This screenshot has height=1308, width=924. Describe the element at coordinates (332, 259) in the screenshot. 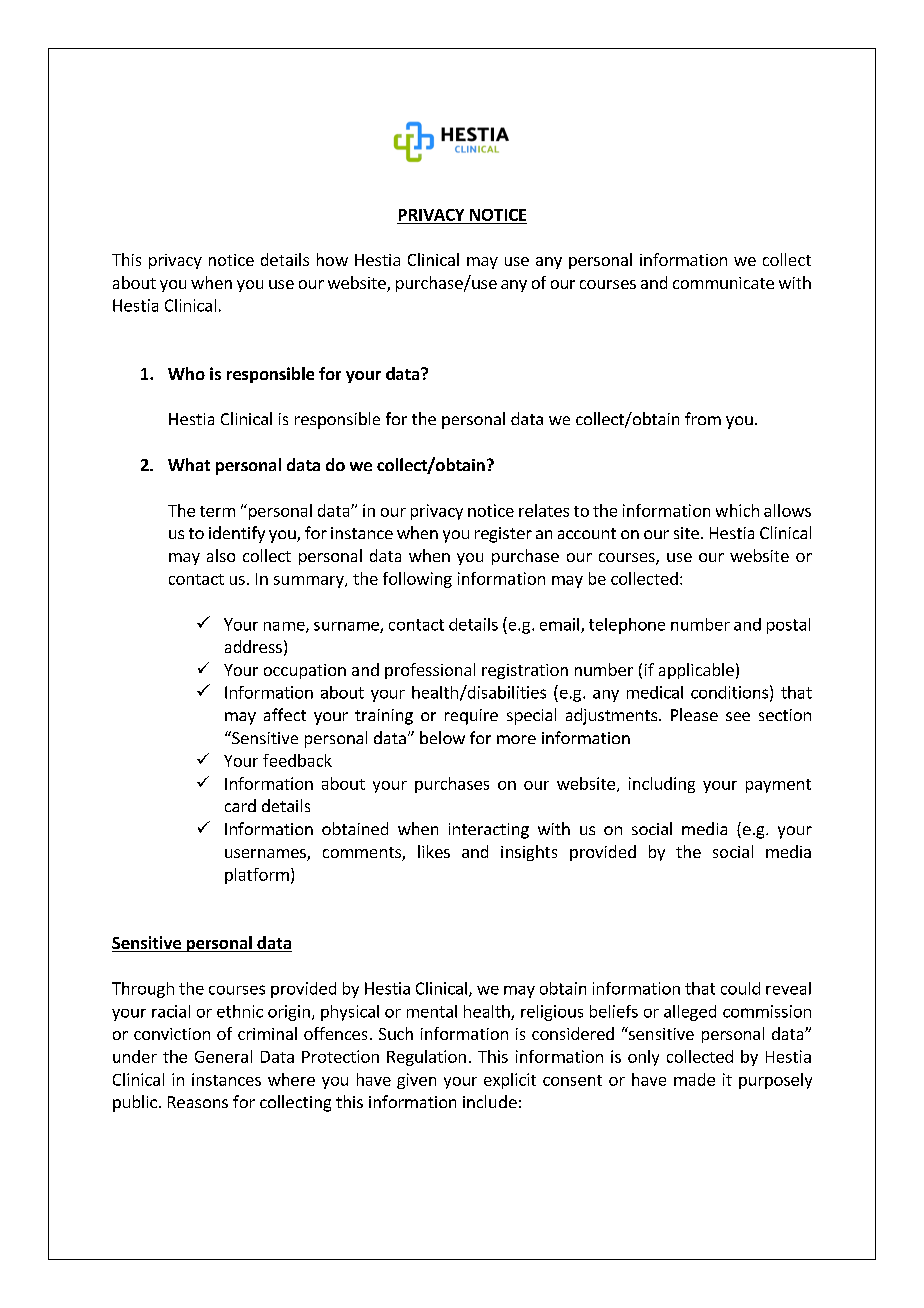

I see `how` at that location.
